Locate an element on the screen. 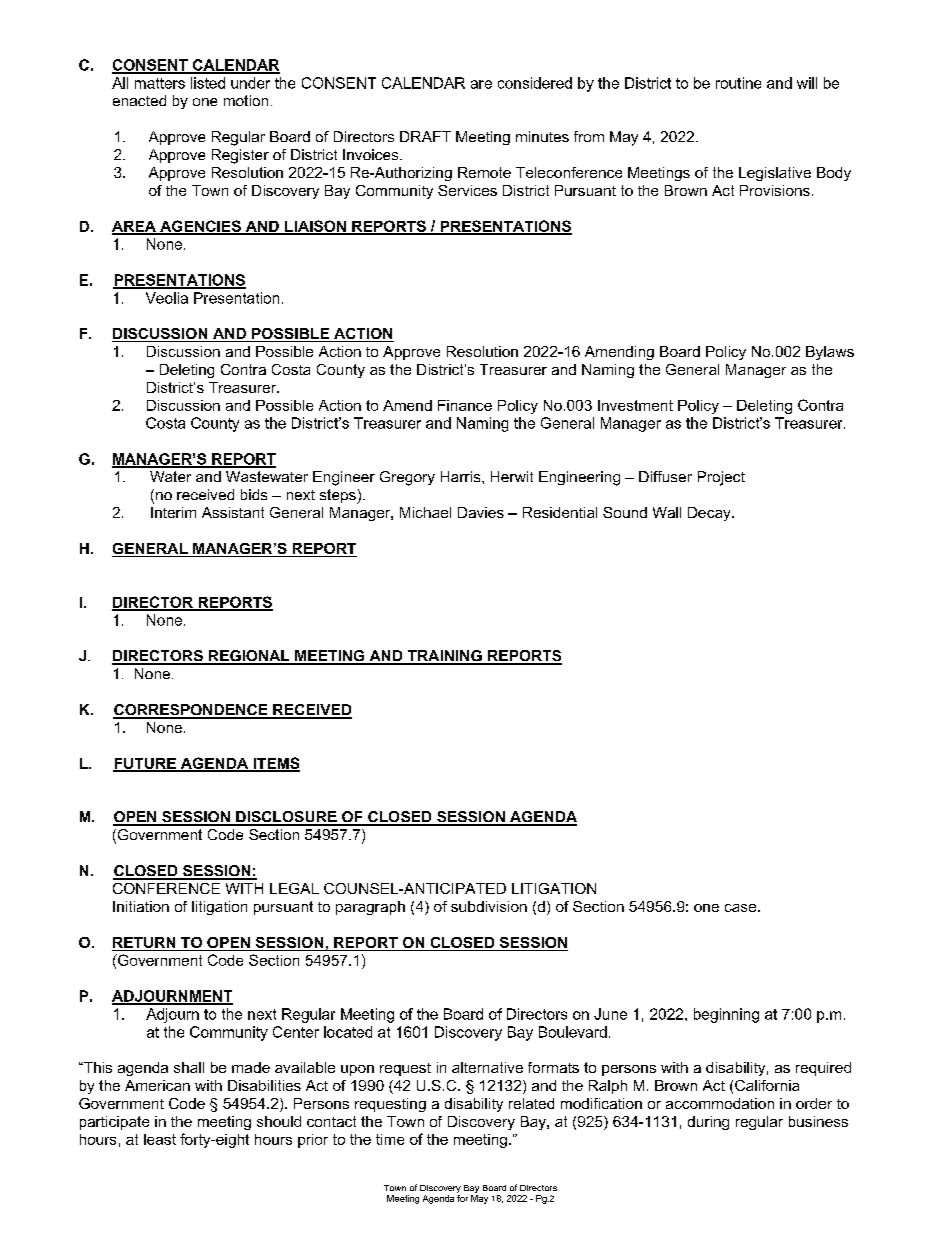  accommodation is located at coordinates (720, 1103).
